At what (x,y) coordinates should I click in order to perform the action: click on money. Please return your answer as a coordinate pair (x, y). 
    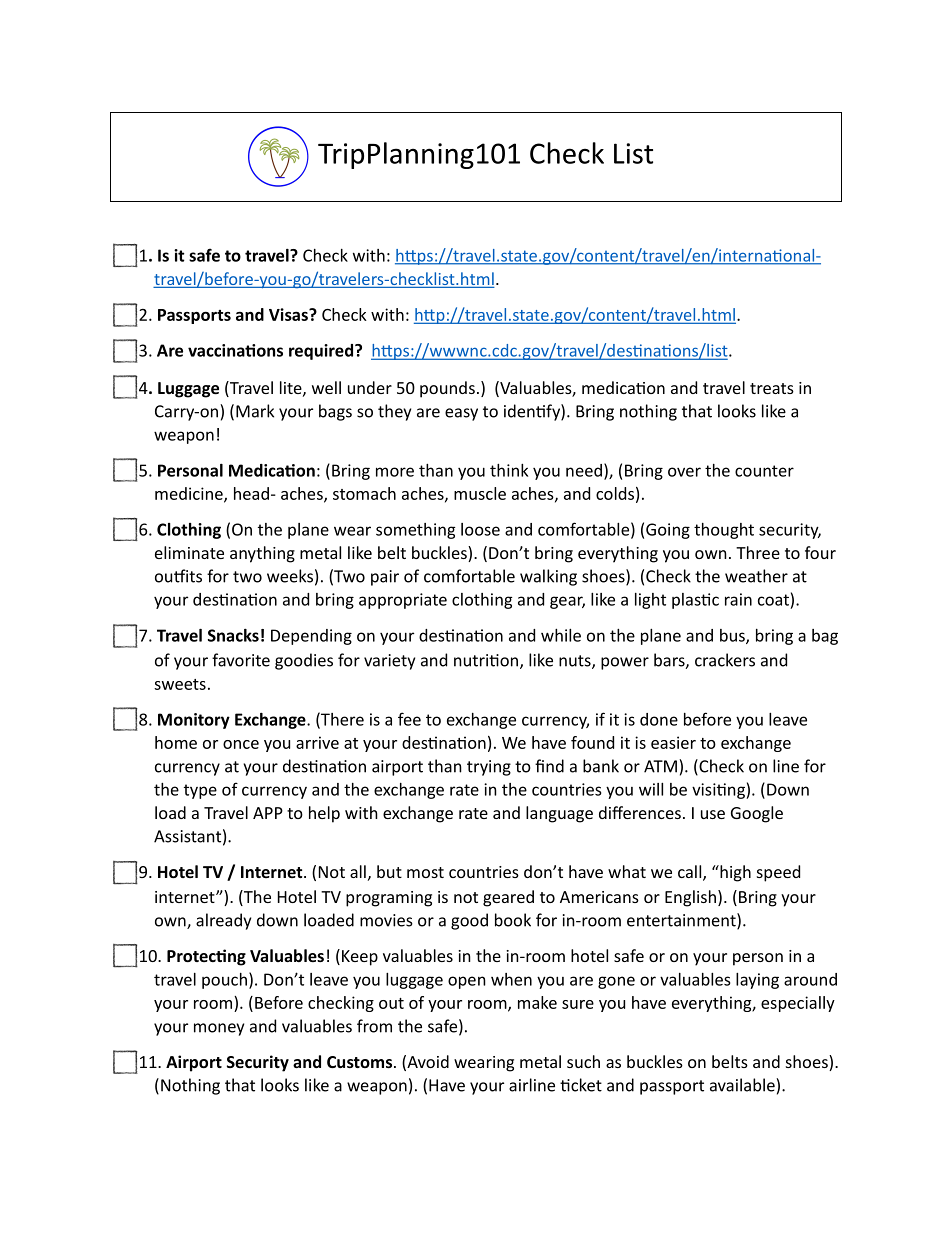
    Looking at the image, I should click on (219, 1029).
